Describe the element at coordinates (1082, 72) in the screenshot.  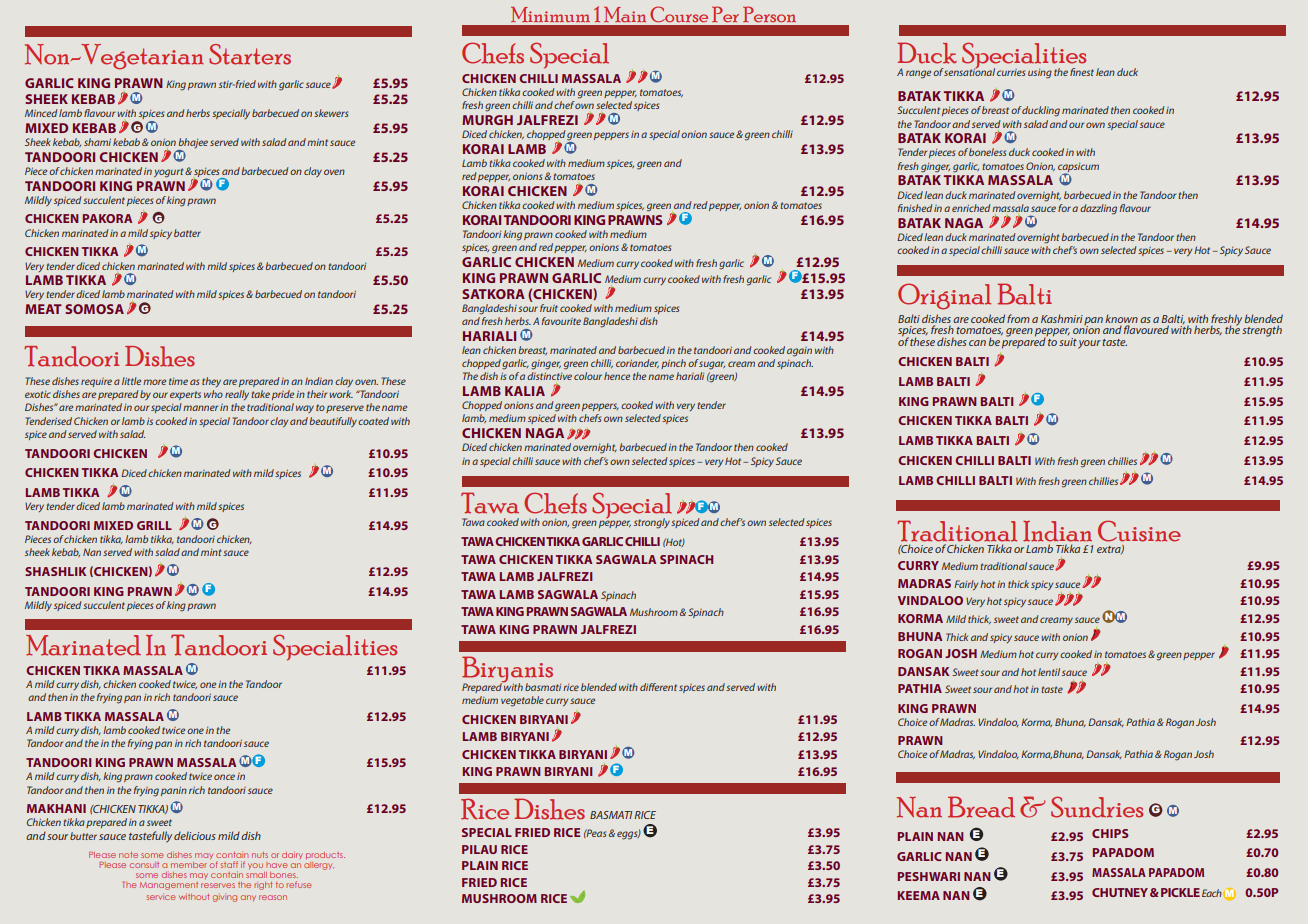
I see `finest` at that location.
